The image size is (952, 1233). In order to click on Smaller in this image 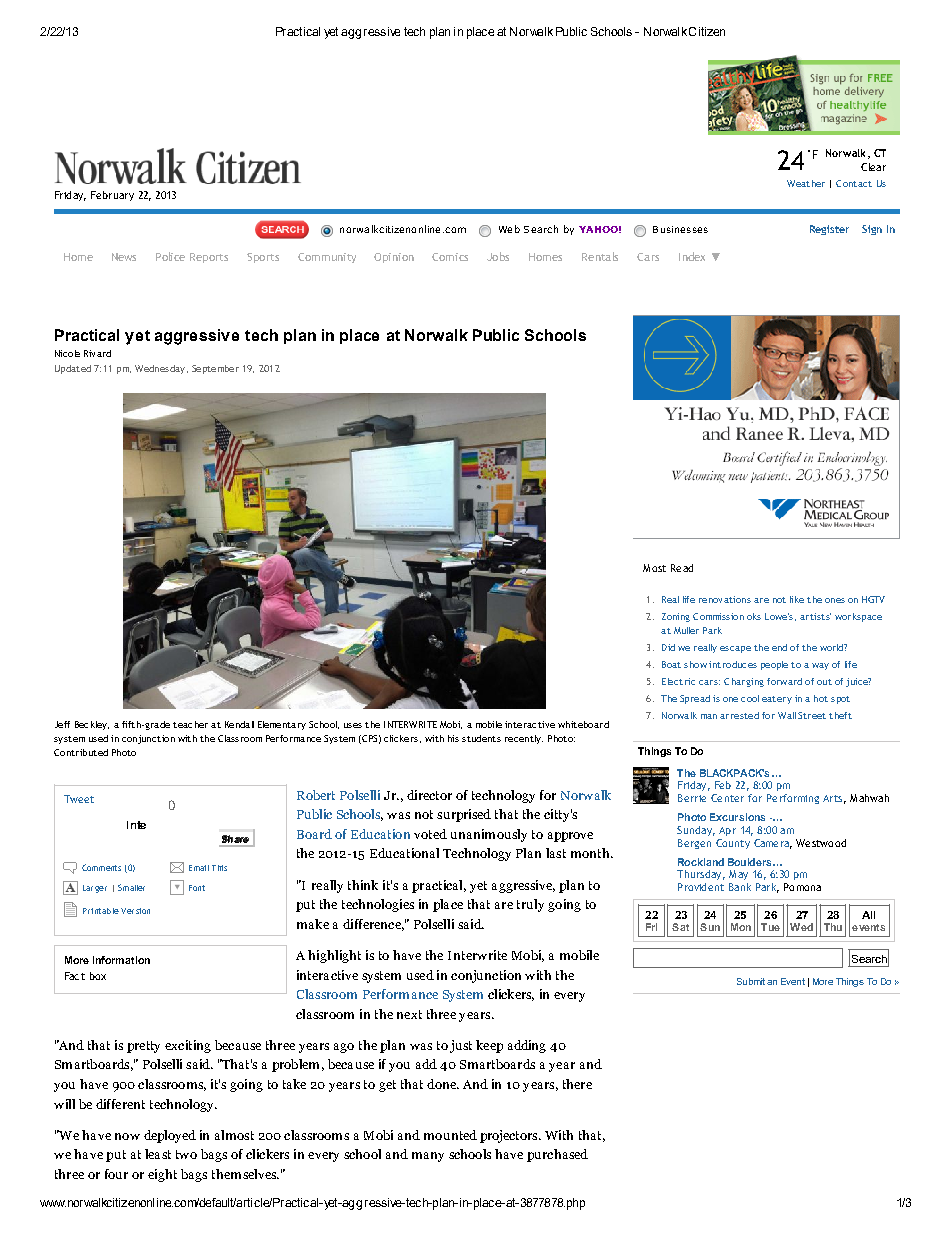, I will do `click(131, 887)`.
